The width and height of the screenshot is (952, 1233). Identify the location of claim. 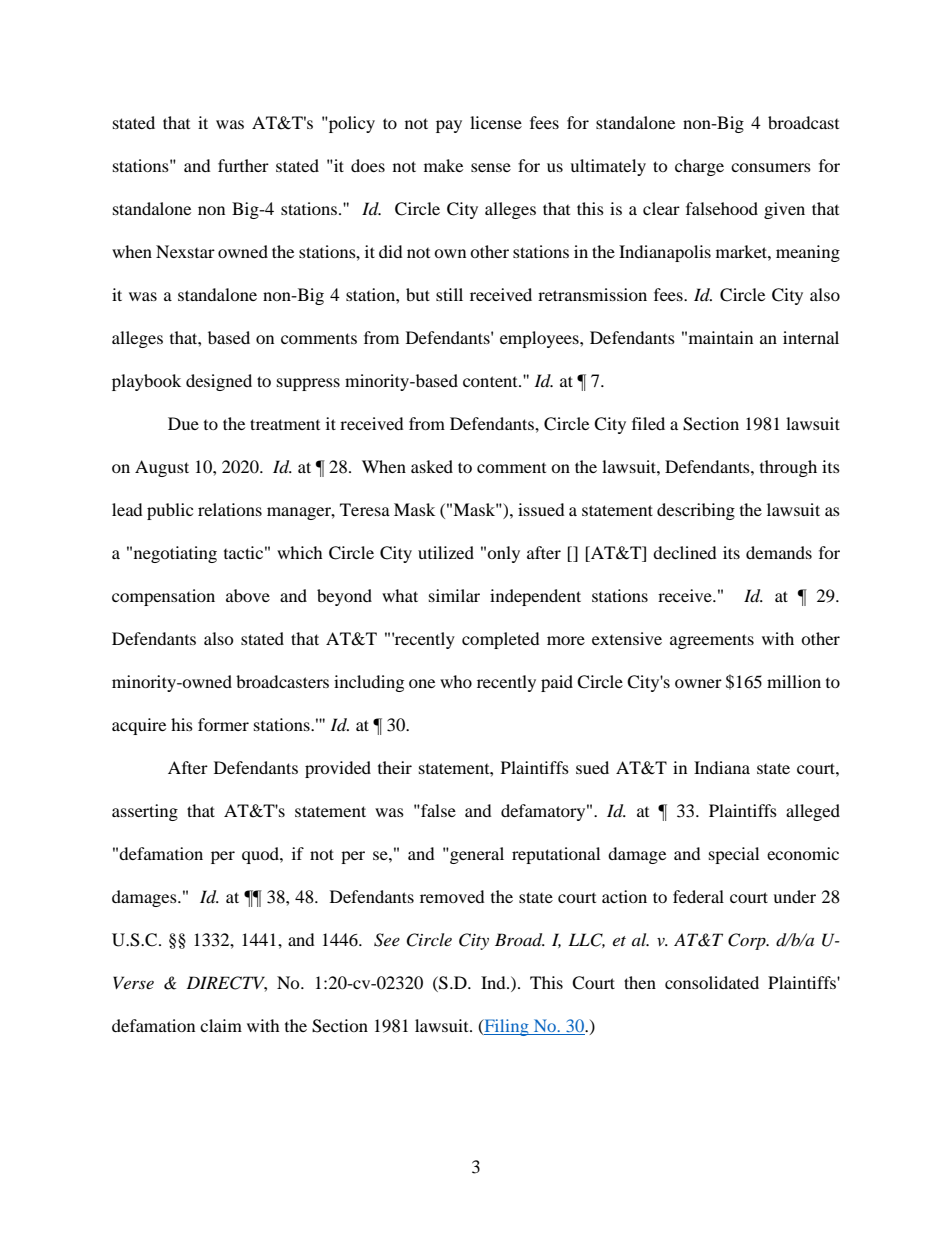
(221, 1025).
